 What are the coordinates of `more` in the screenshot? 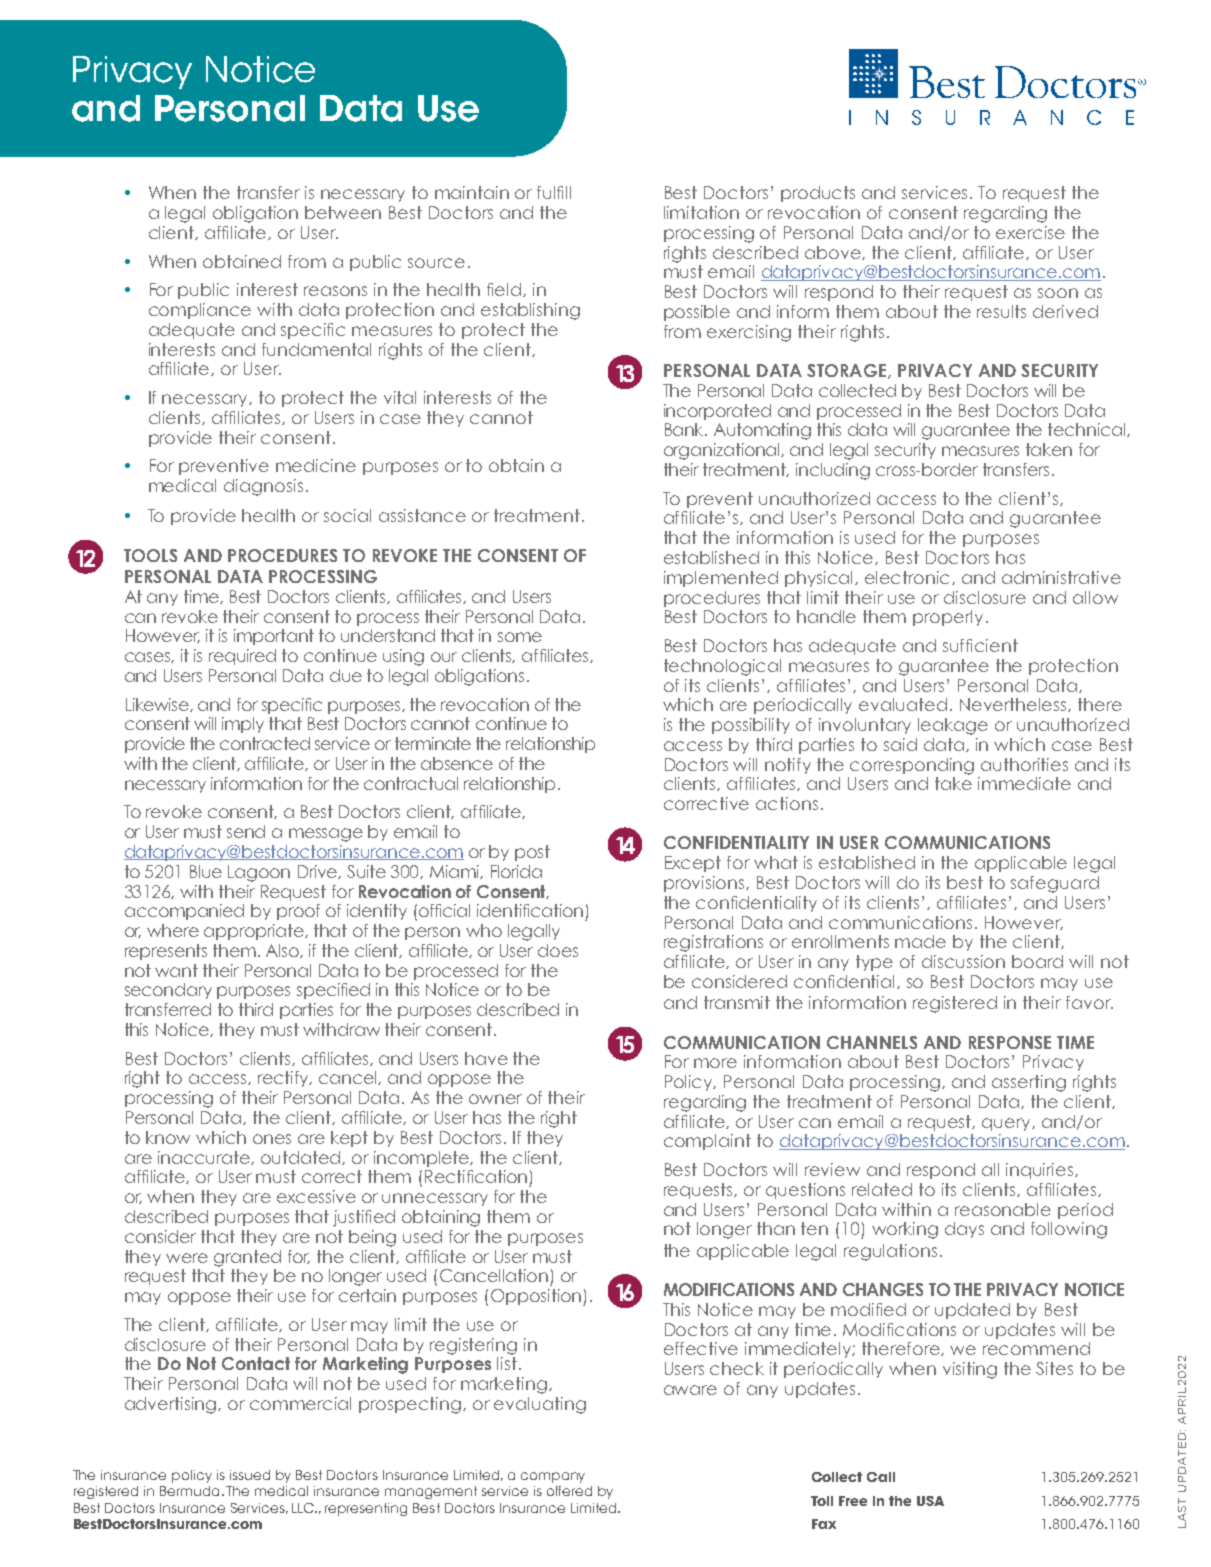 It's located at (715, 1063).
